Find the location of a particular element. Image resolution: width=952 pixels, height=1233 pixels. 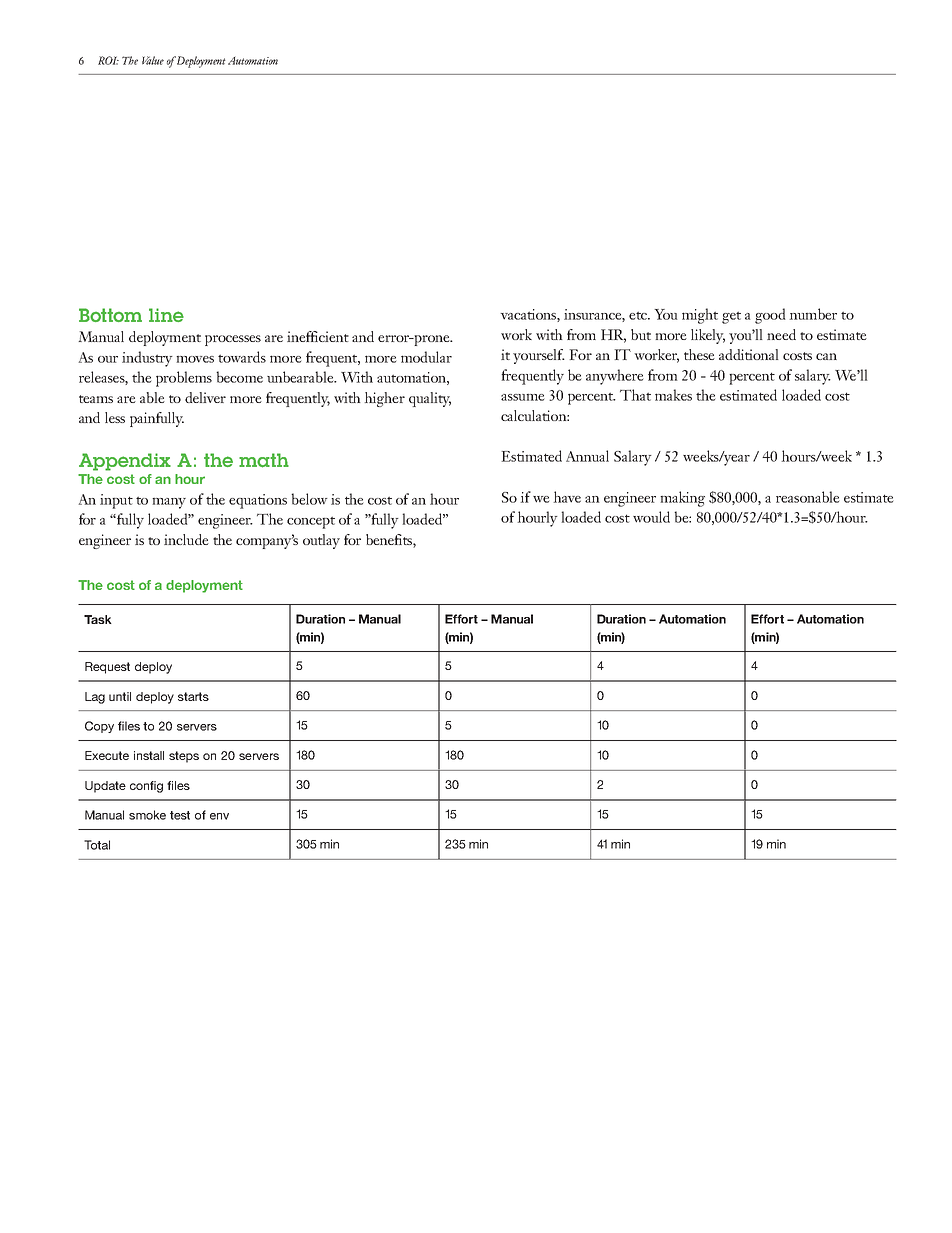

Task is located at coordinates (98, 619).
